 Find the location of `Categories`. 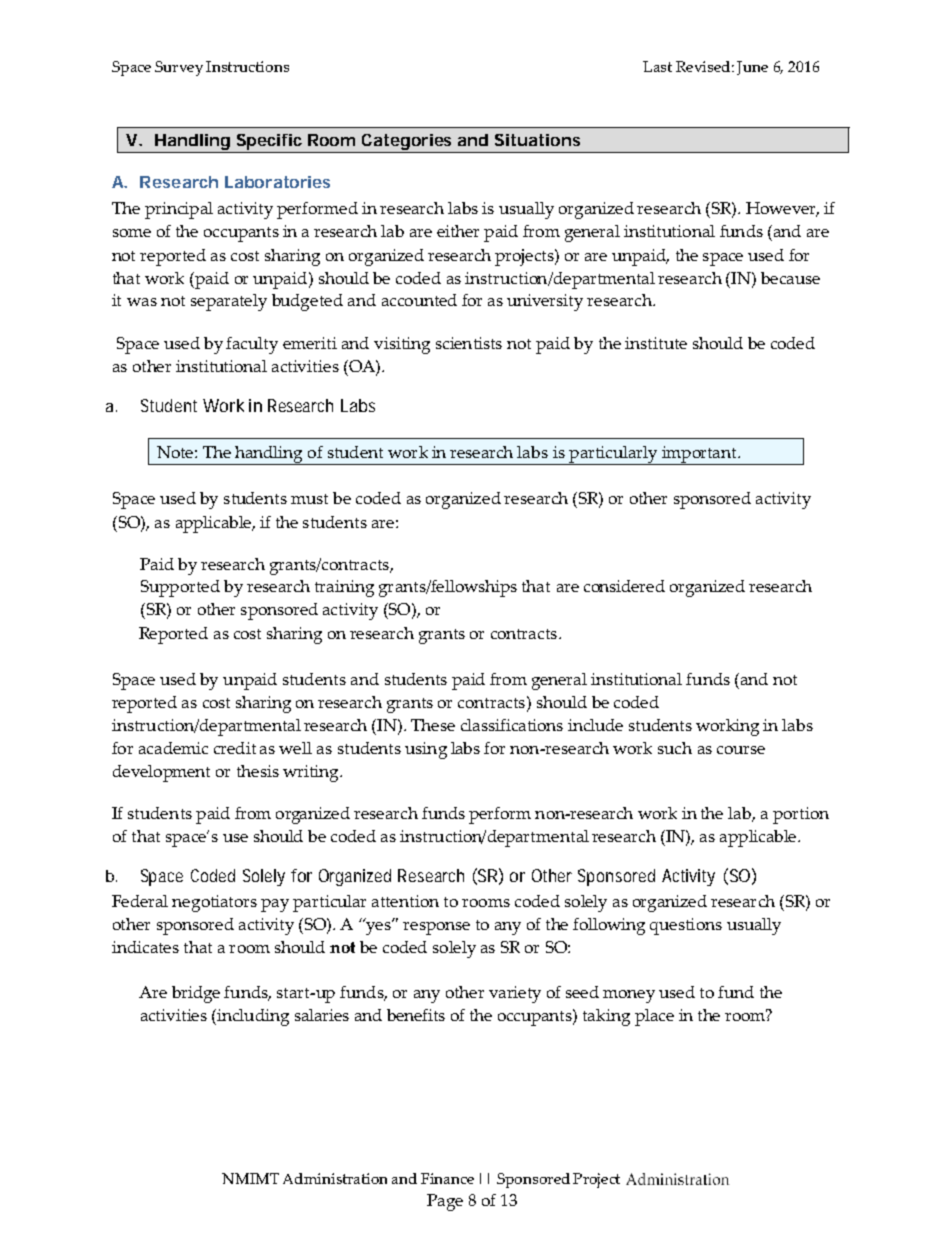

Categories is located at coordinates (408, 143).
